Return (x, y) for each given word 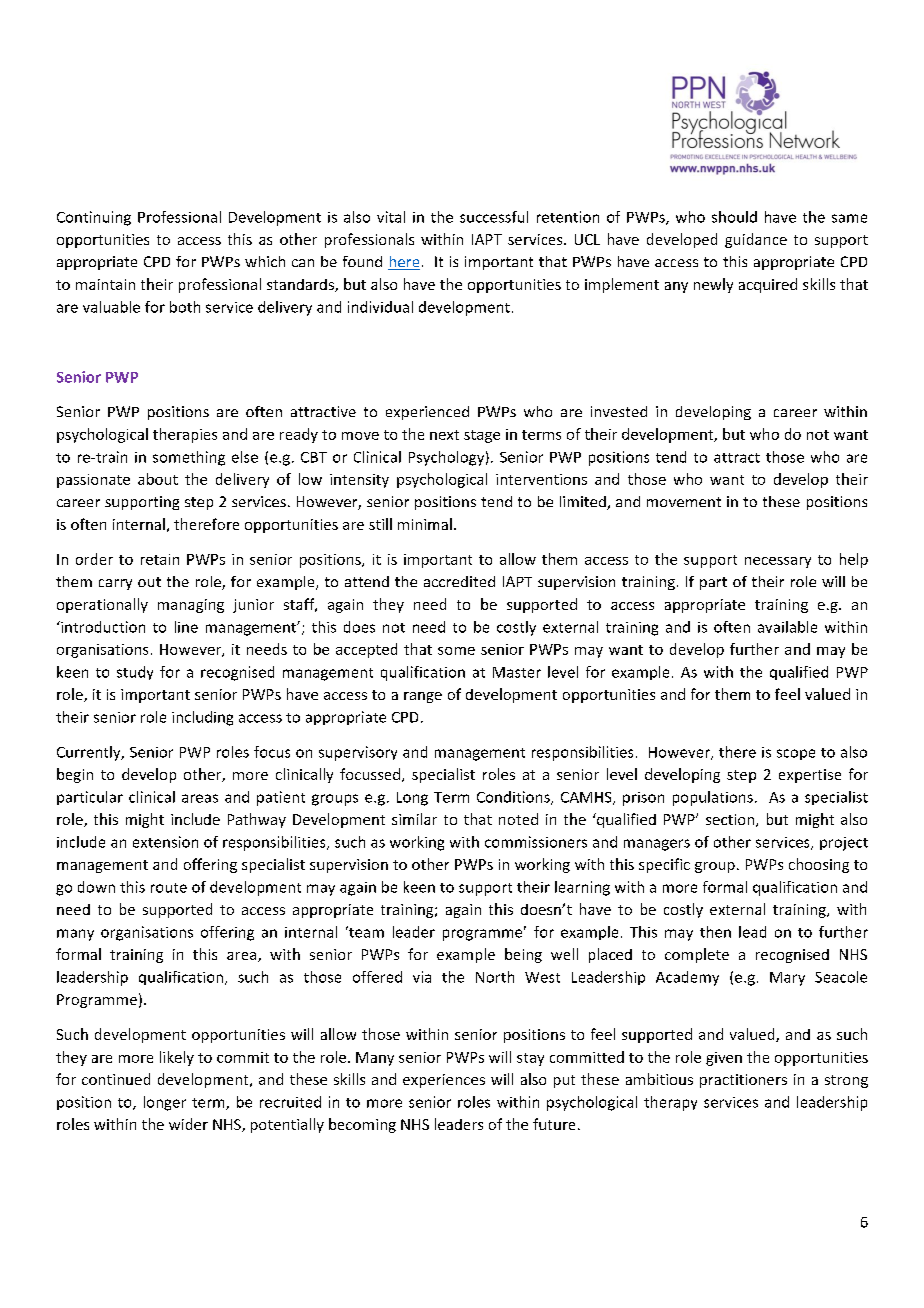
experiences (444, 1081)
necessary (778, 562)
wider (188, 1124)
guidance (756, 240)
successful (494, 217)
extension (165, 842)
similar (414, 819)
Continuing (94, 218)
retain (160, 559)
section (731, 820)
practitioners (743, 1081)
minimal (425, 524)
